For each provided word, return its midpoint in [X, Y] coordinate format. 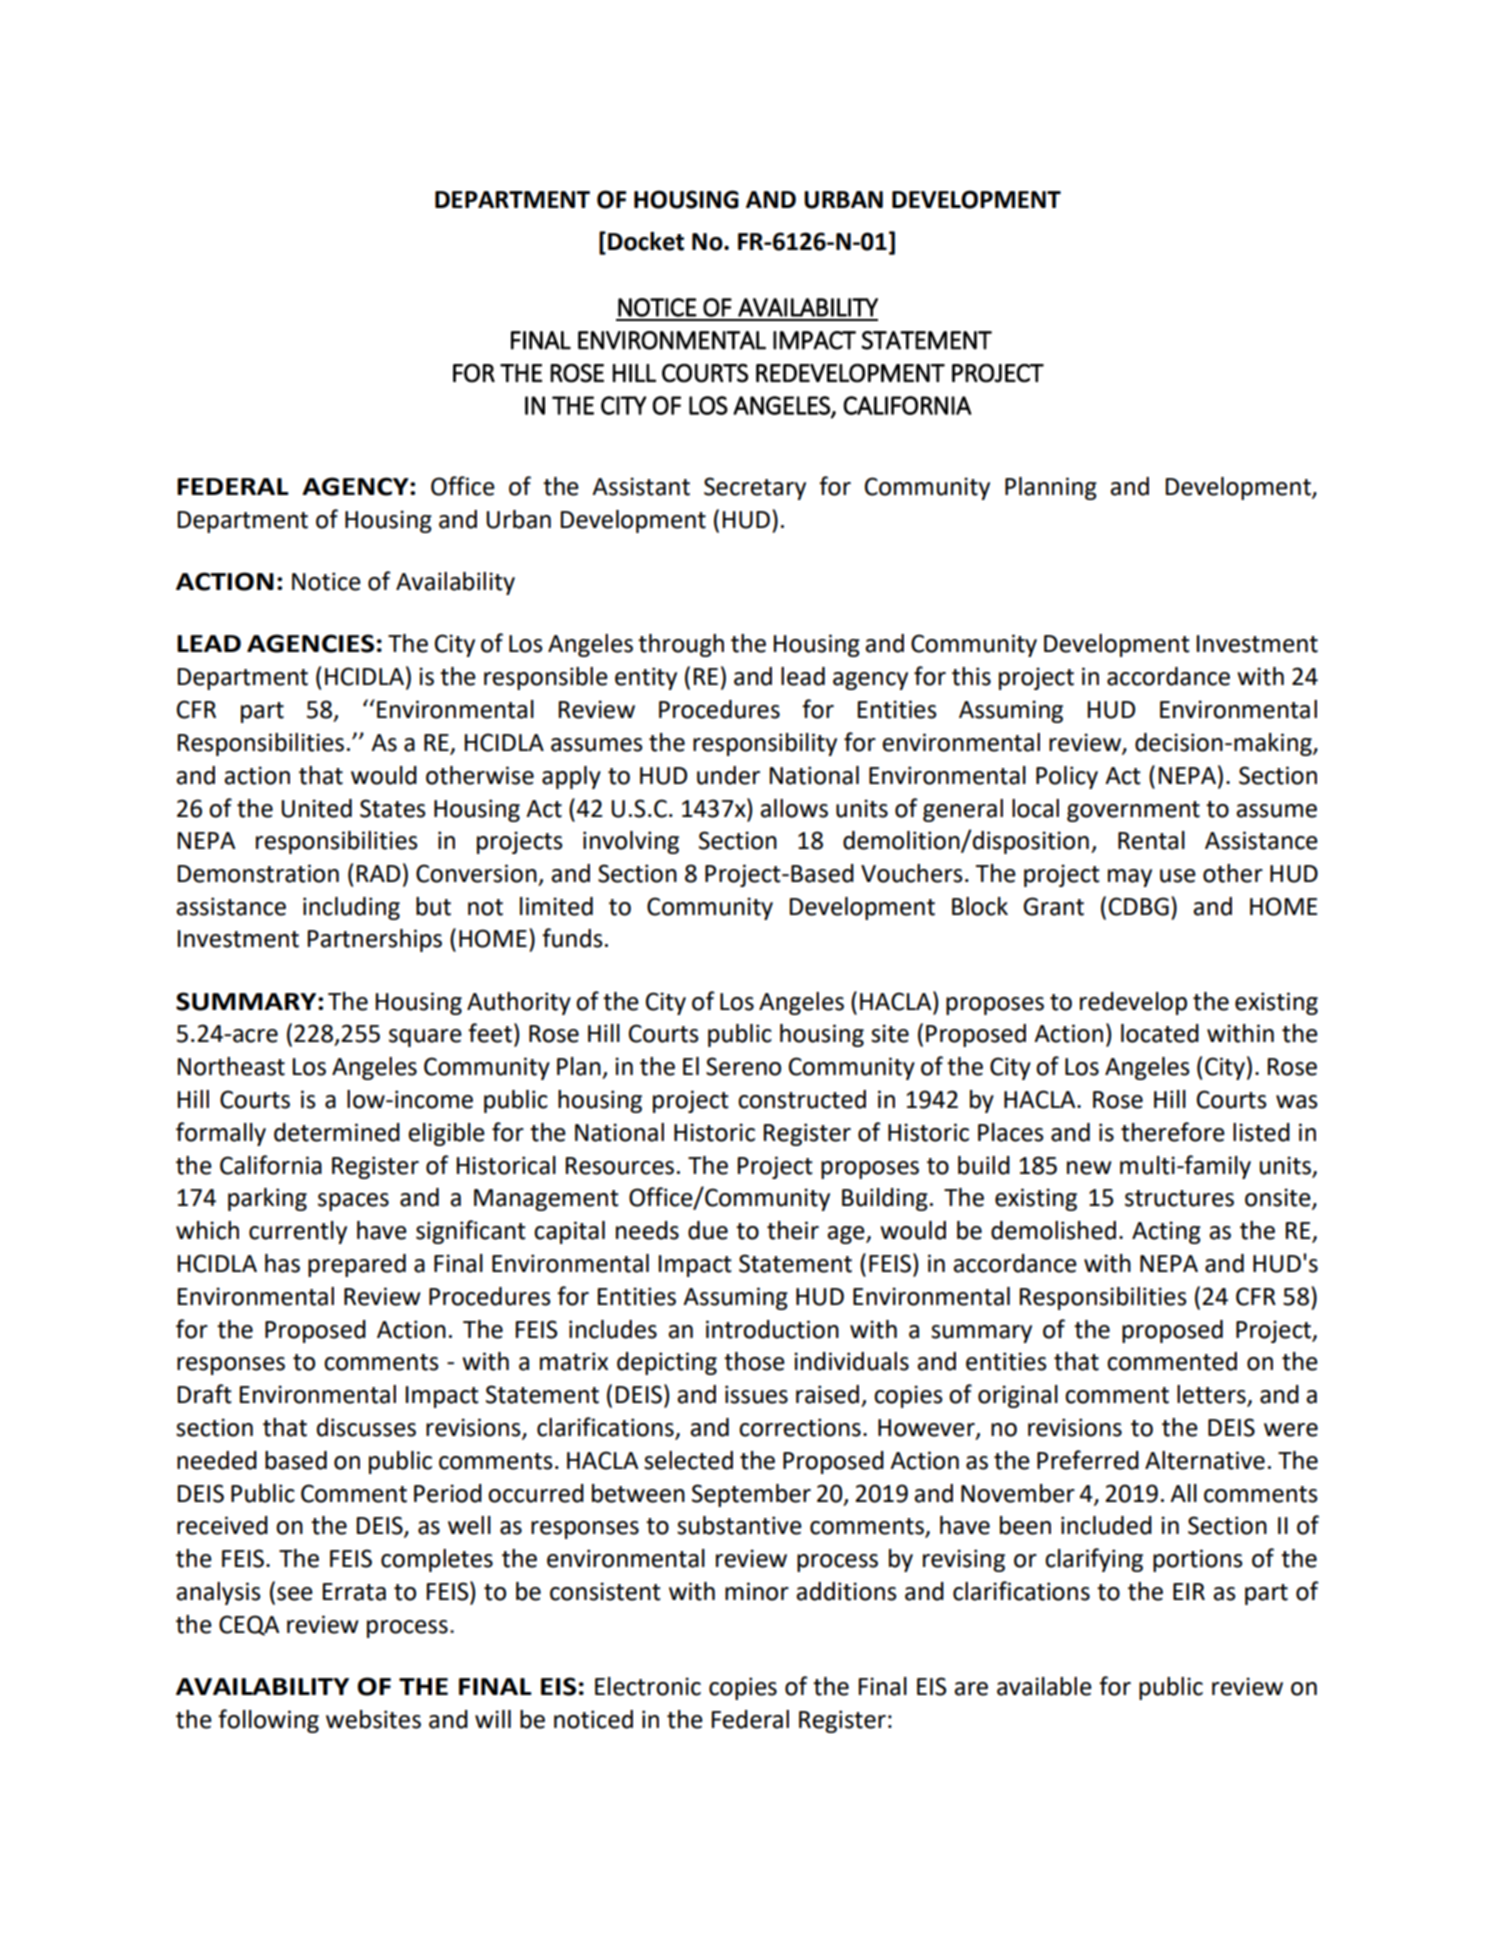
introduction [772, 1329]
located [1160, 1033]
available [1044, 1686]
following [268, 1721]
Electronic [648, 1686]
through [681, 645]
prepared [357, 1265]
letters [1212, 1395]
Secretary [755, 488]
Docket [646, 241]
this [971, 676]
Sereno [743, 1066]
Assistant [641, 486]
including [351, 908]
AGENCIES [310, 643]
